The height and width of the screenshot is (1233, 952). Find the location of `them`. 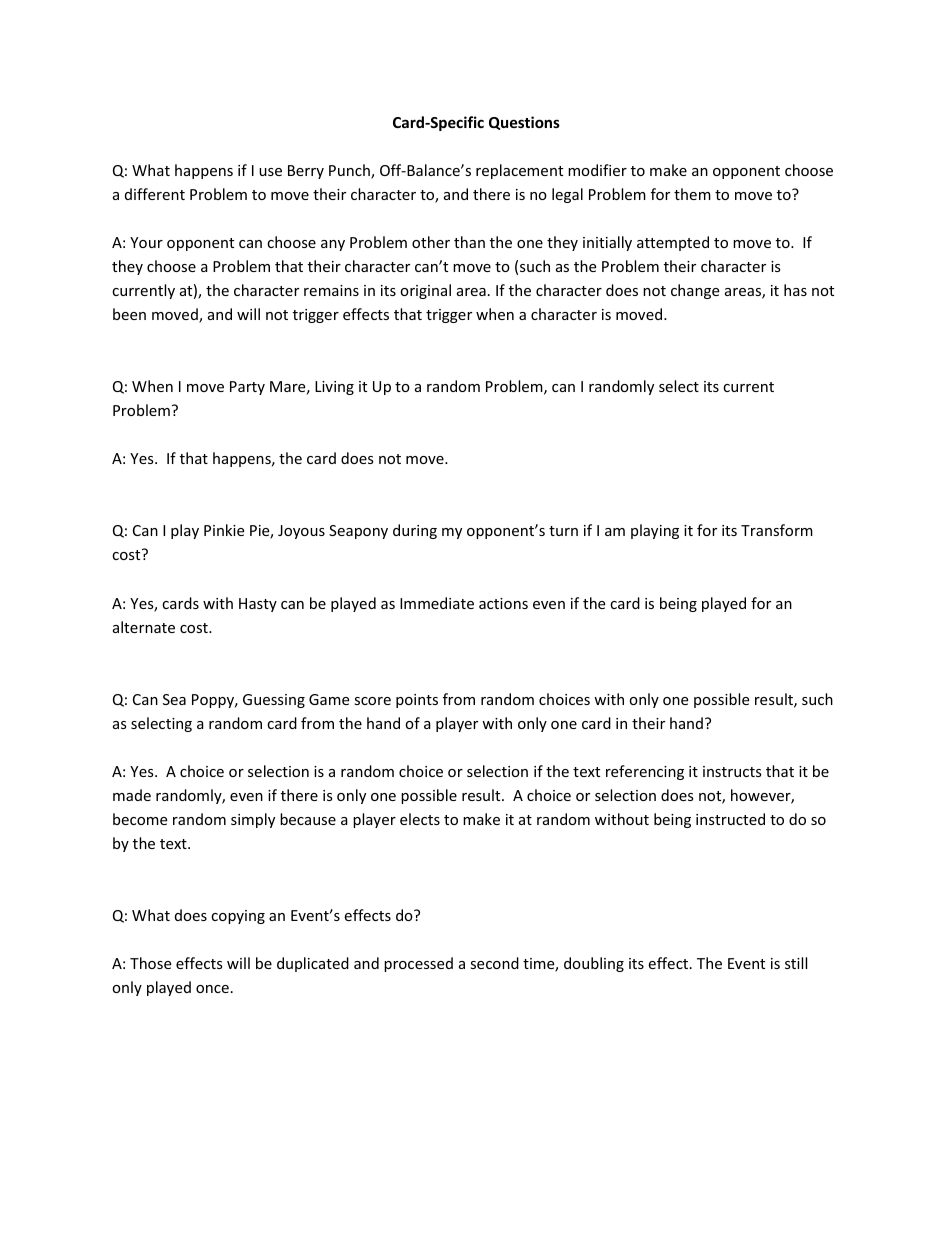

them is located at coordinates (692, 194).
